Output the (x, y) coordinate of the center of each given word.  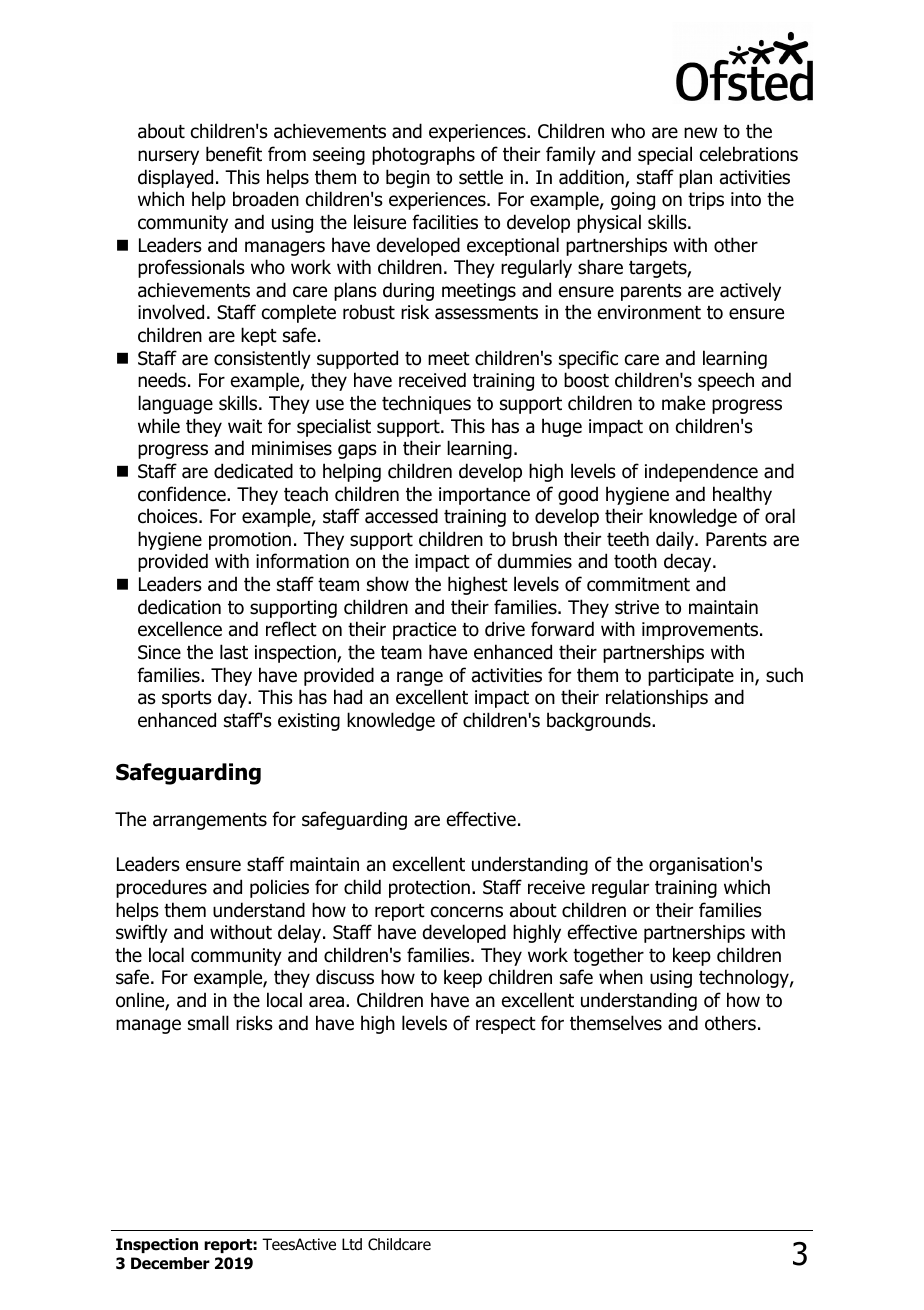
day (234, 698)
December (170, 1263)
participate (691, 677)
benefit (234, 154)
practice (424, 631)
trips (706, 201)
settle (481, 177)
